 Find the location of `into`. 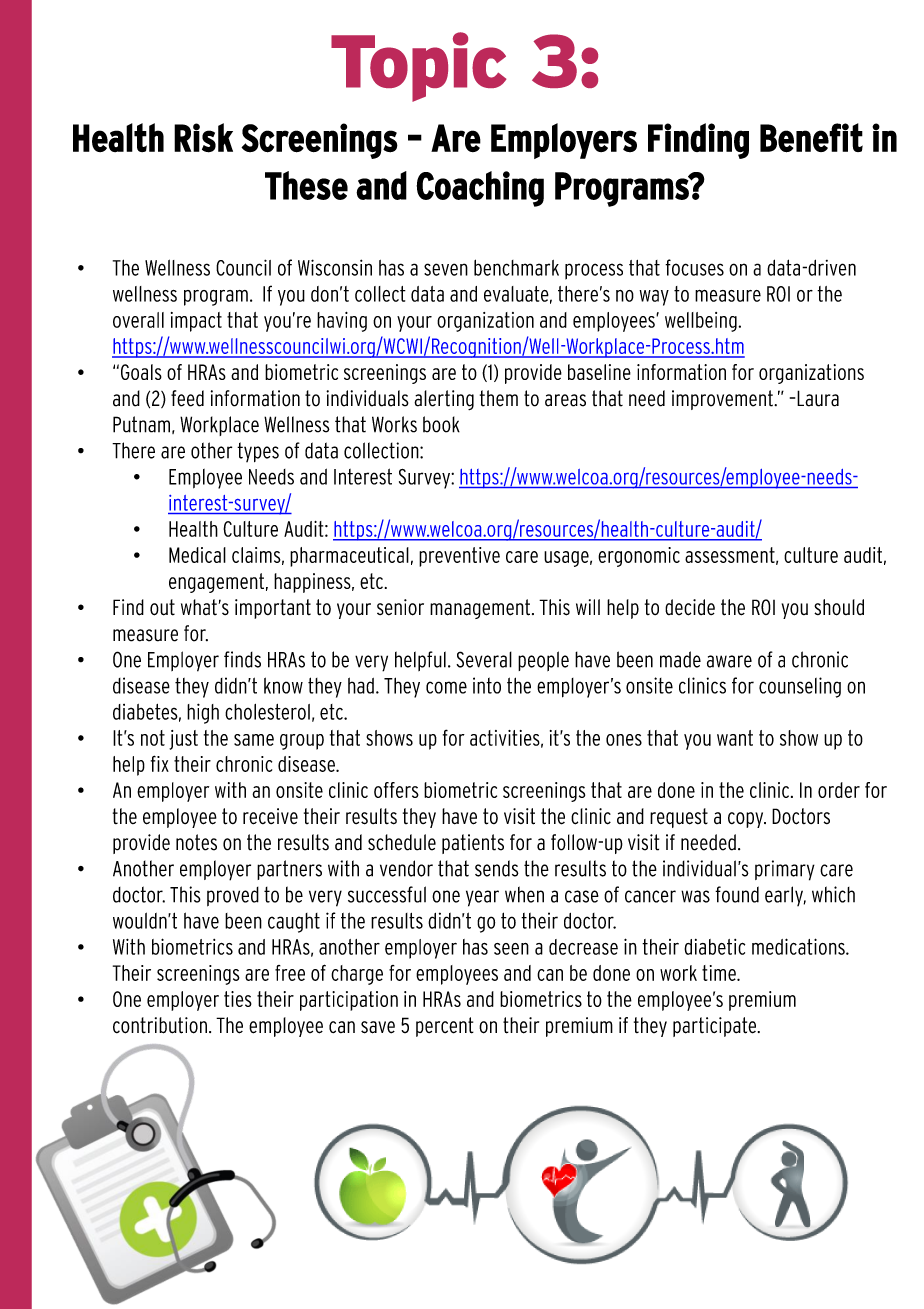

into is located at coordinates (487, 685).
